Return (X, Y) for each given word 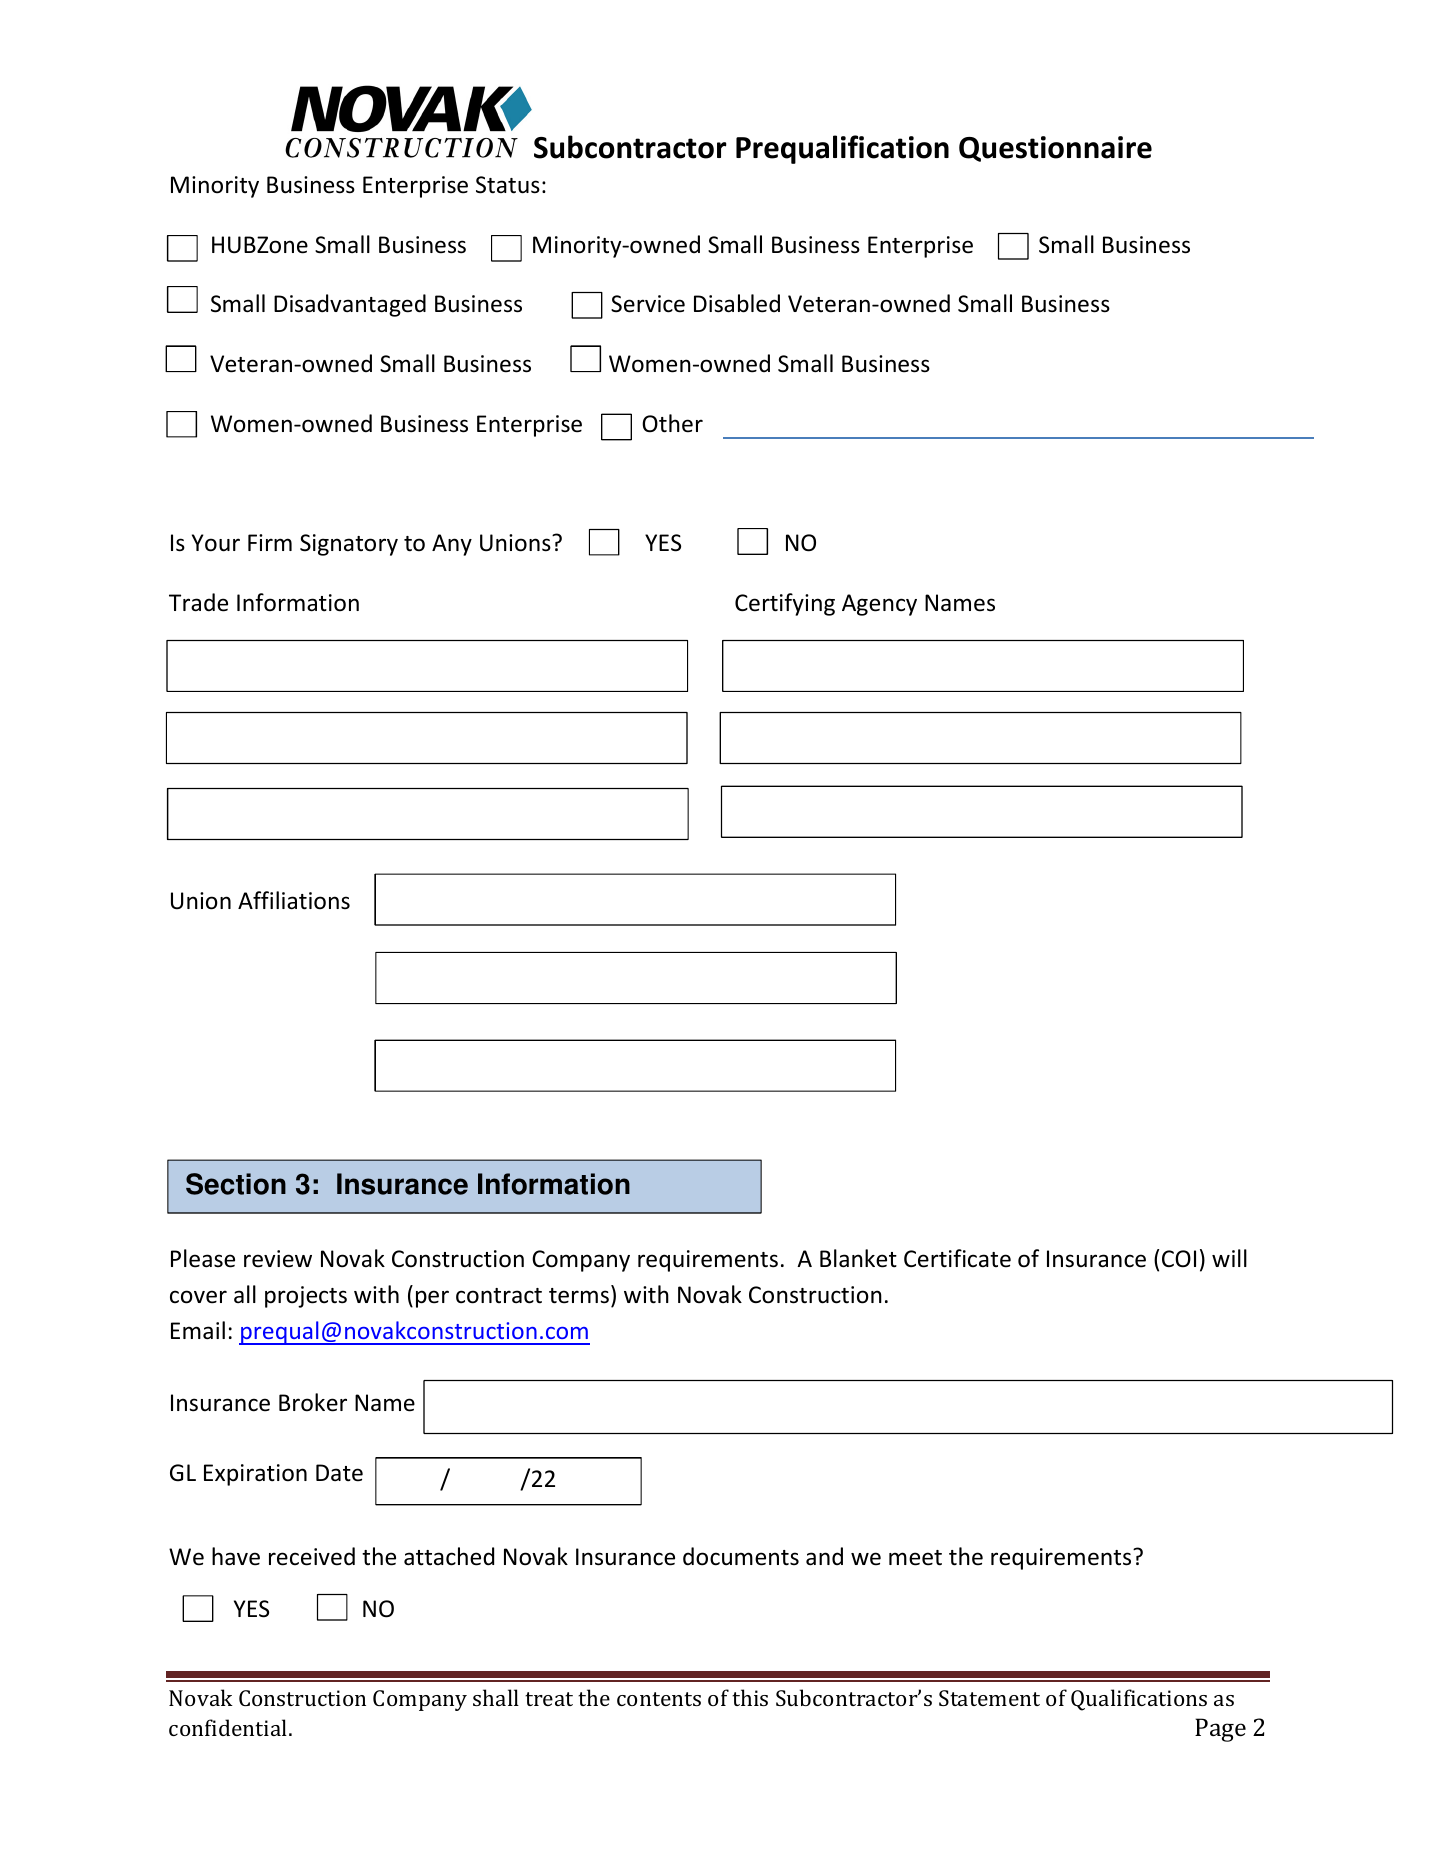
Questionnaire (1055, 149)
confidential (229, 1727)
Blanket (858, 1258)
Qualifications (1139, 1700)
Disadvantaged (350, 305)
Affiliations (294, 900)
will (1229, 1258)
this (750, 1697)
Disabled (737, 303)
